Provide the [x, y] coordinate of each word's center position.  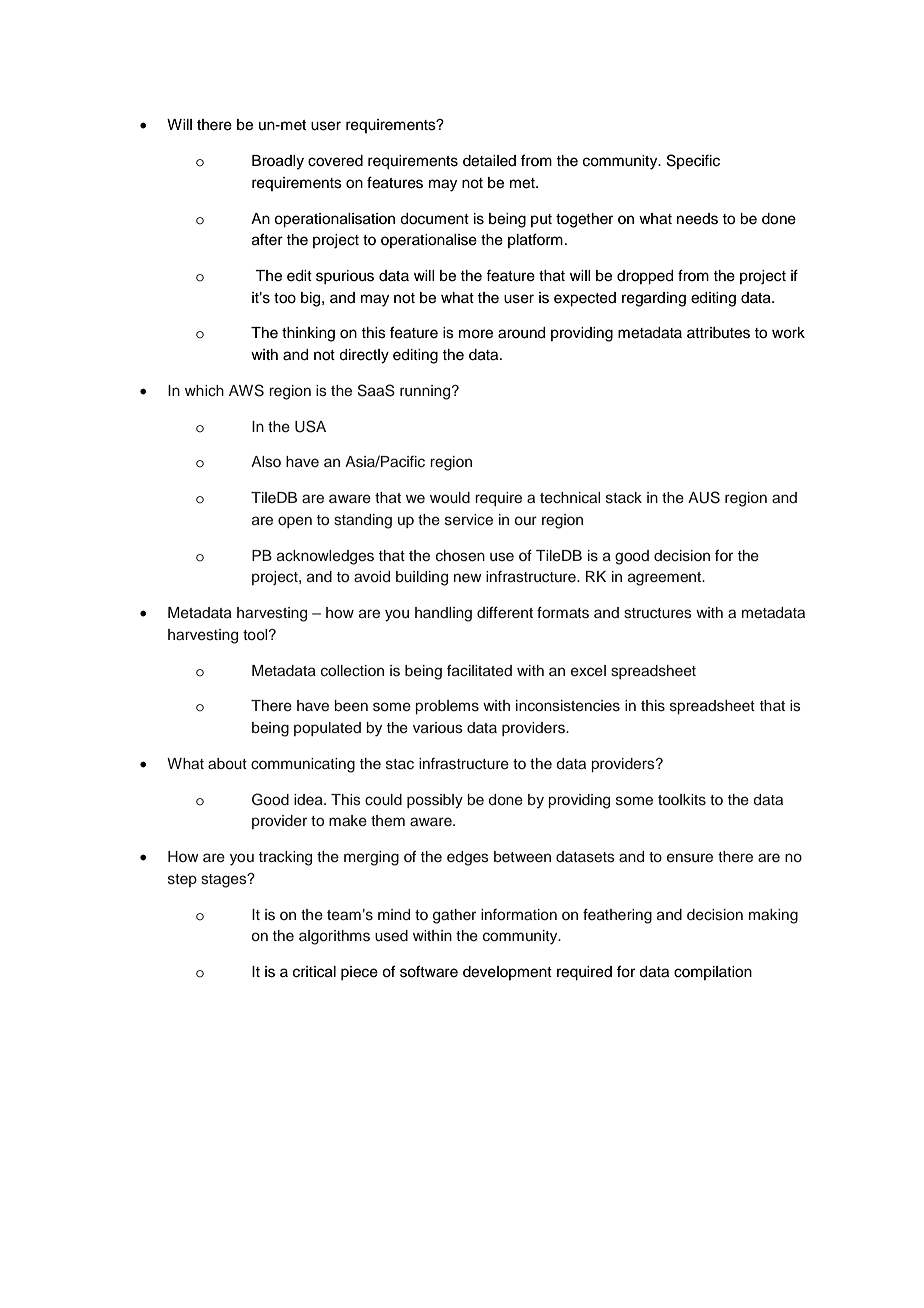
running [426, 392]
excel [588, 671]
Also [266, 462]
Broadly [278, 162]
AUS [704, 497]
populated [327, 729]
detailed [489, 161]
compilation [713, 973]
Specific [693, 161]
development [507, 973]
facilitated [479, 670]
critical [314, 972]
